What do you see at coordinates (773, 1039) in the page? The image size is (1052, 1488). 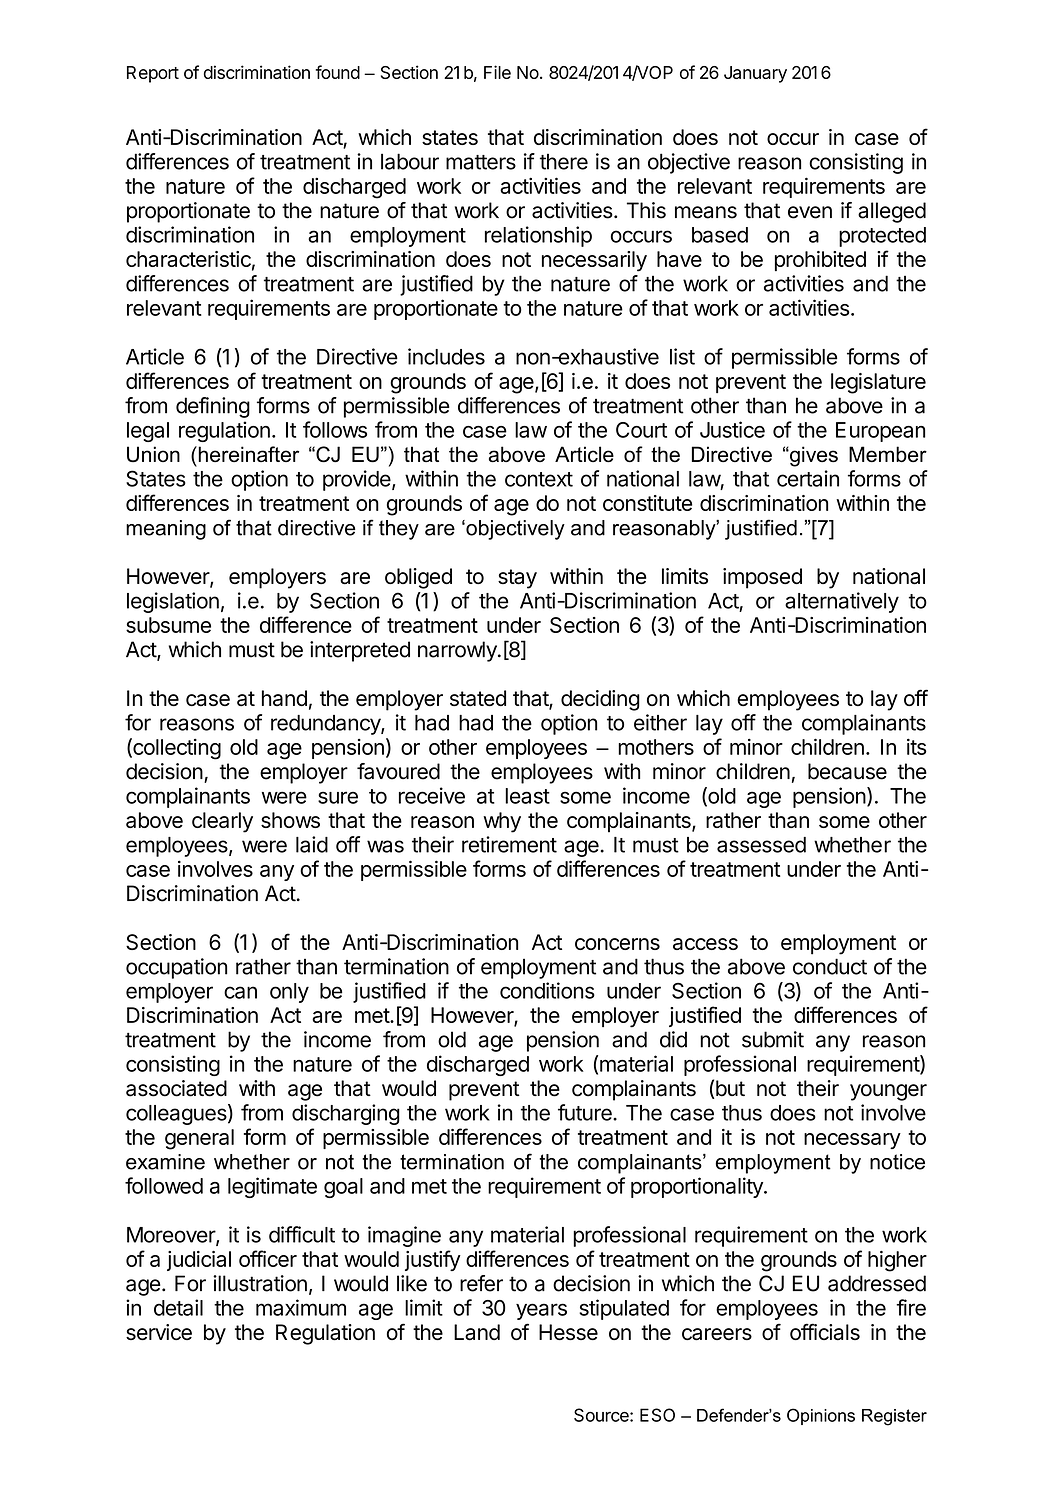 I see `submit` at bounding box center [773, 1039].
